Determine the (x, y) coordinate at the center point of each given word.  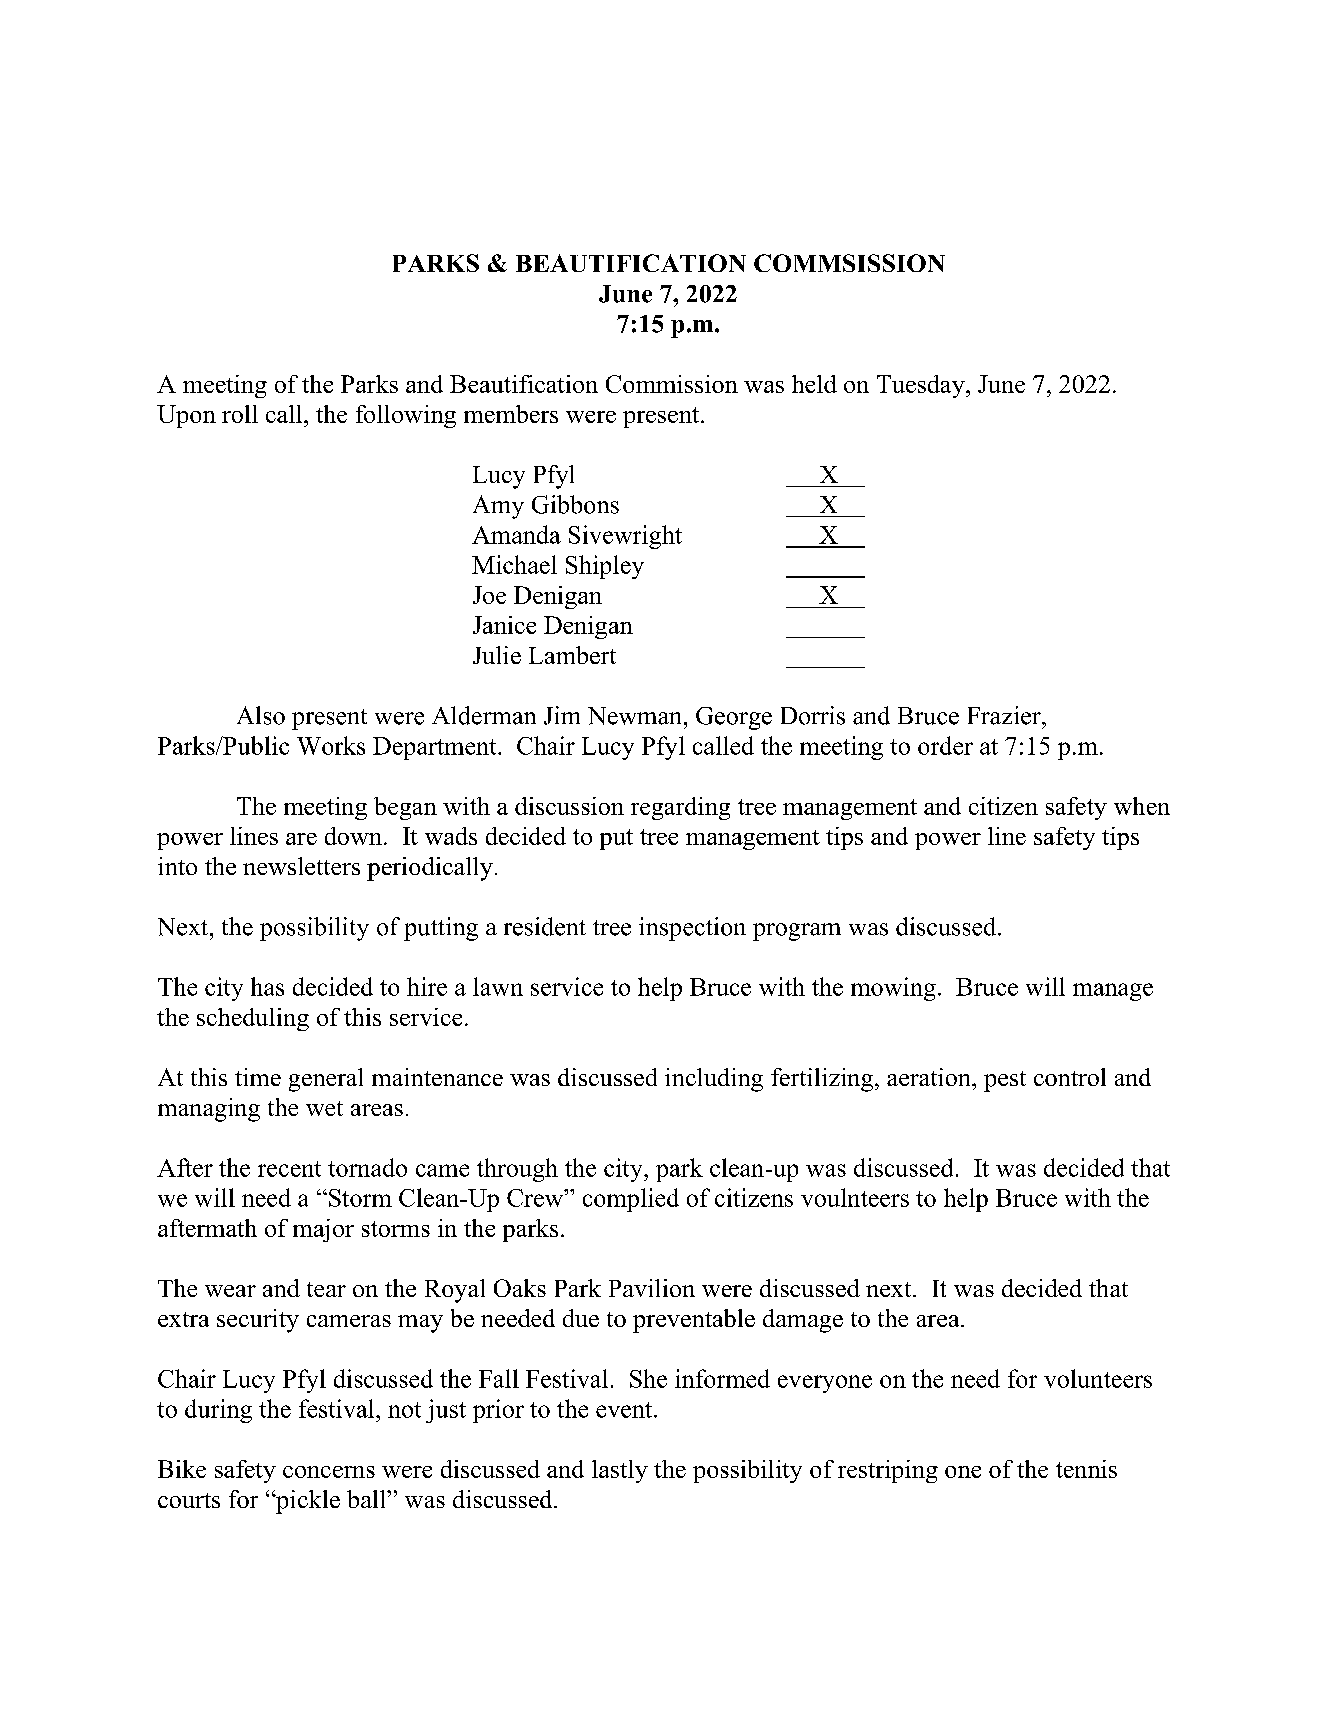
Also (261, 715)
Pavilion (652, 1288)
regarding (680, 808)
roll (240, 414)
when (1142, 806)
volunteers (1098, 1378)
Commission (672, 384)
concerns (329, 1472)
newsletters (301, 866)
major (323, 1230)
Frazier (1005, 715)
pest (1005, 1081)
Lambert (572, 655)
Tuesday (922, 386)
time (258, 1077)
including (714, 1080)
